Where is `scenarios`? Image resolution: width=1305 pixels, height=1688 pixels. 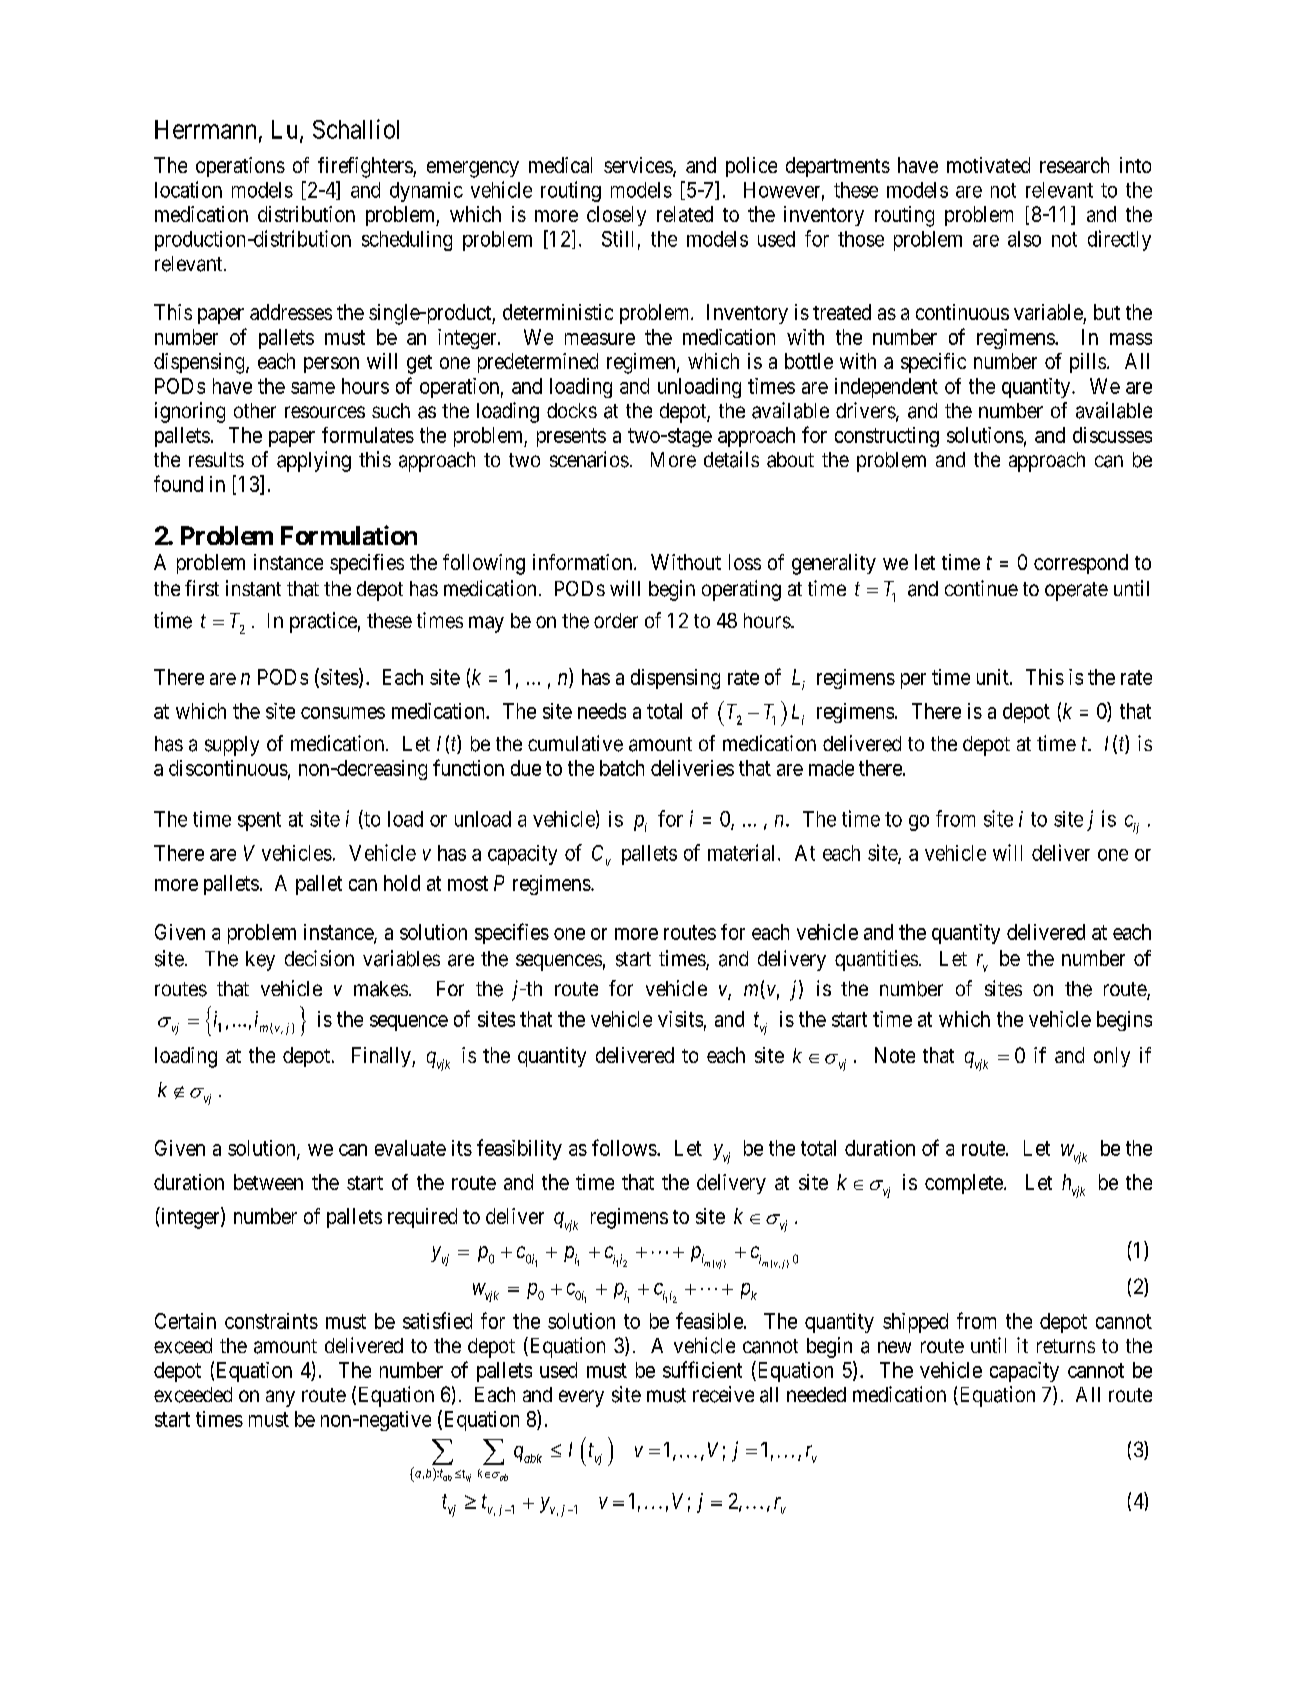 scenarios is located at coordinates (589, 459).
